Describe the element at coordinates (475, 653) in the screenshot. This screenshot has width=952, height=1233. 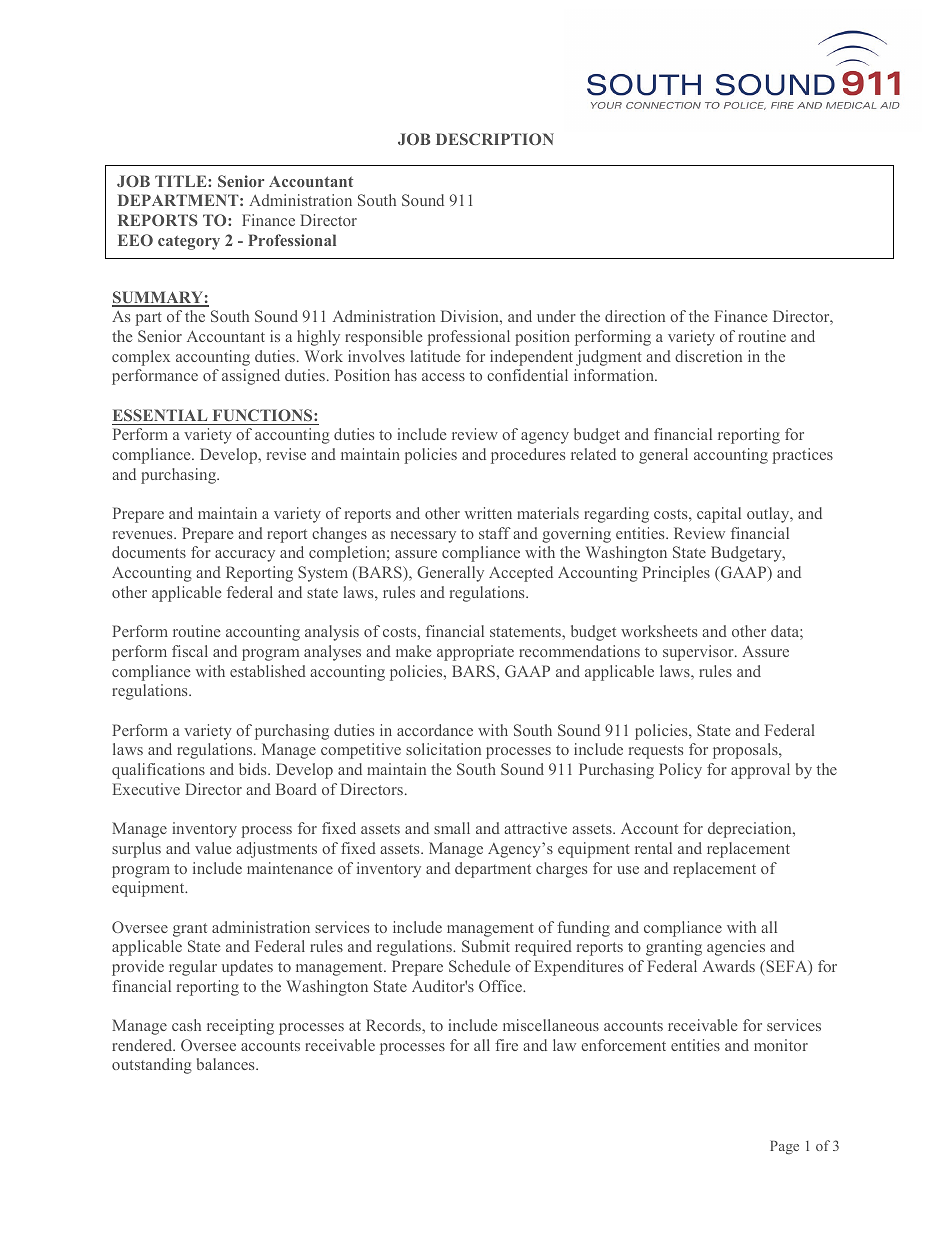
I see `appropriate` at that location.
